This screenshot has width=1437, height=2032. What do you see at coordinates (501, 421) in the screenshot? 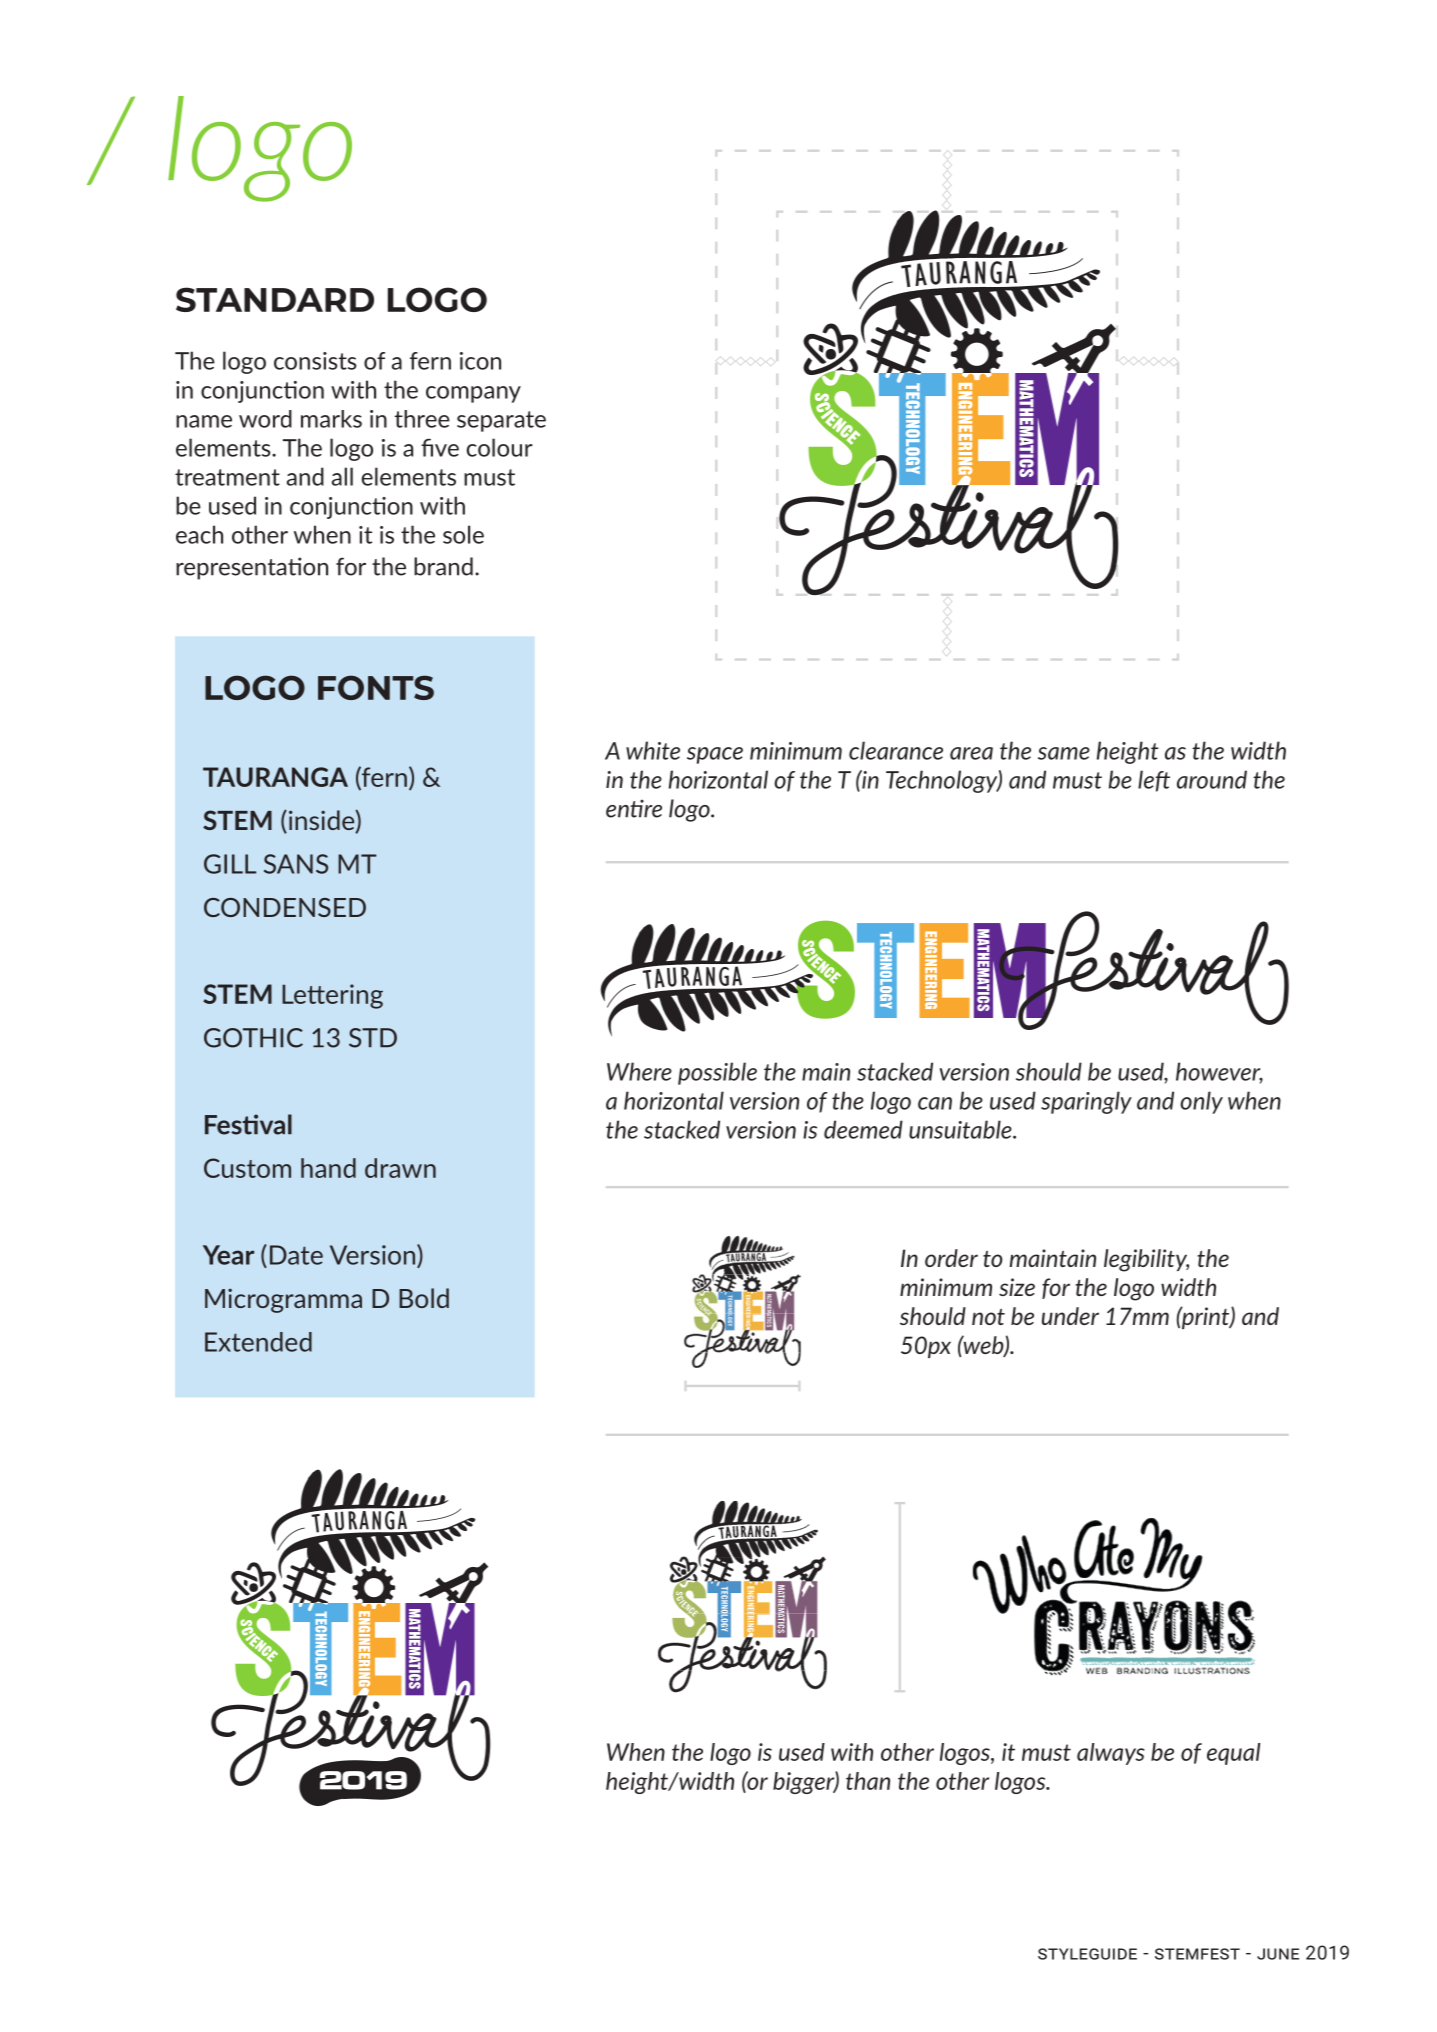
I see `separate` at bounding box center [501, 421].
